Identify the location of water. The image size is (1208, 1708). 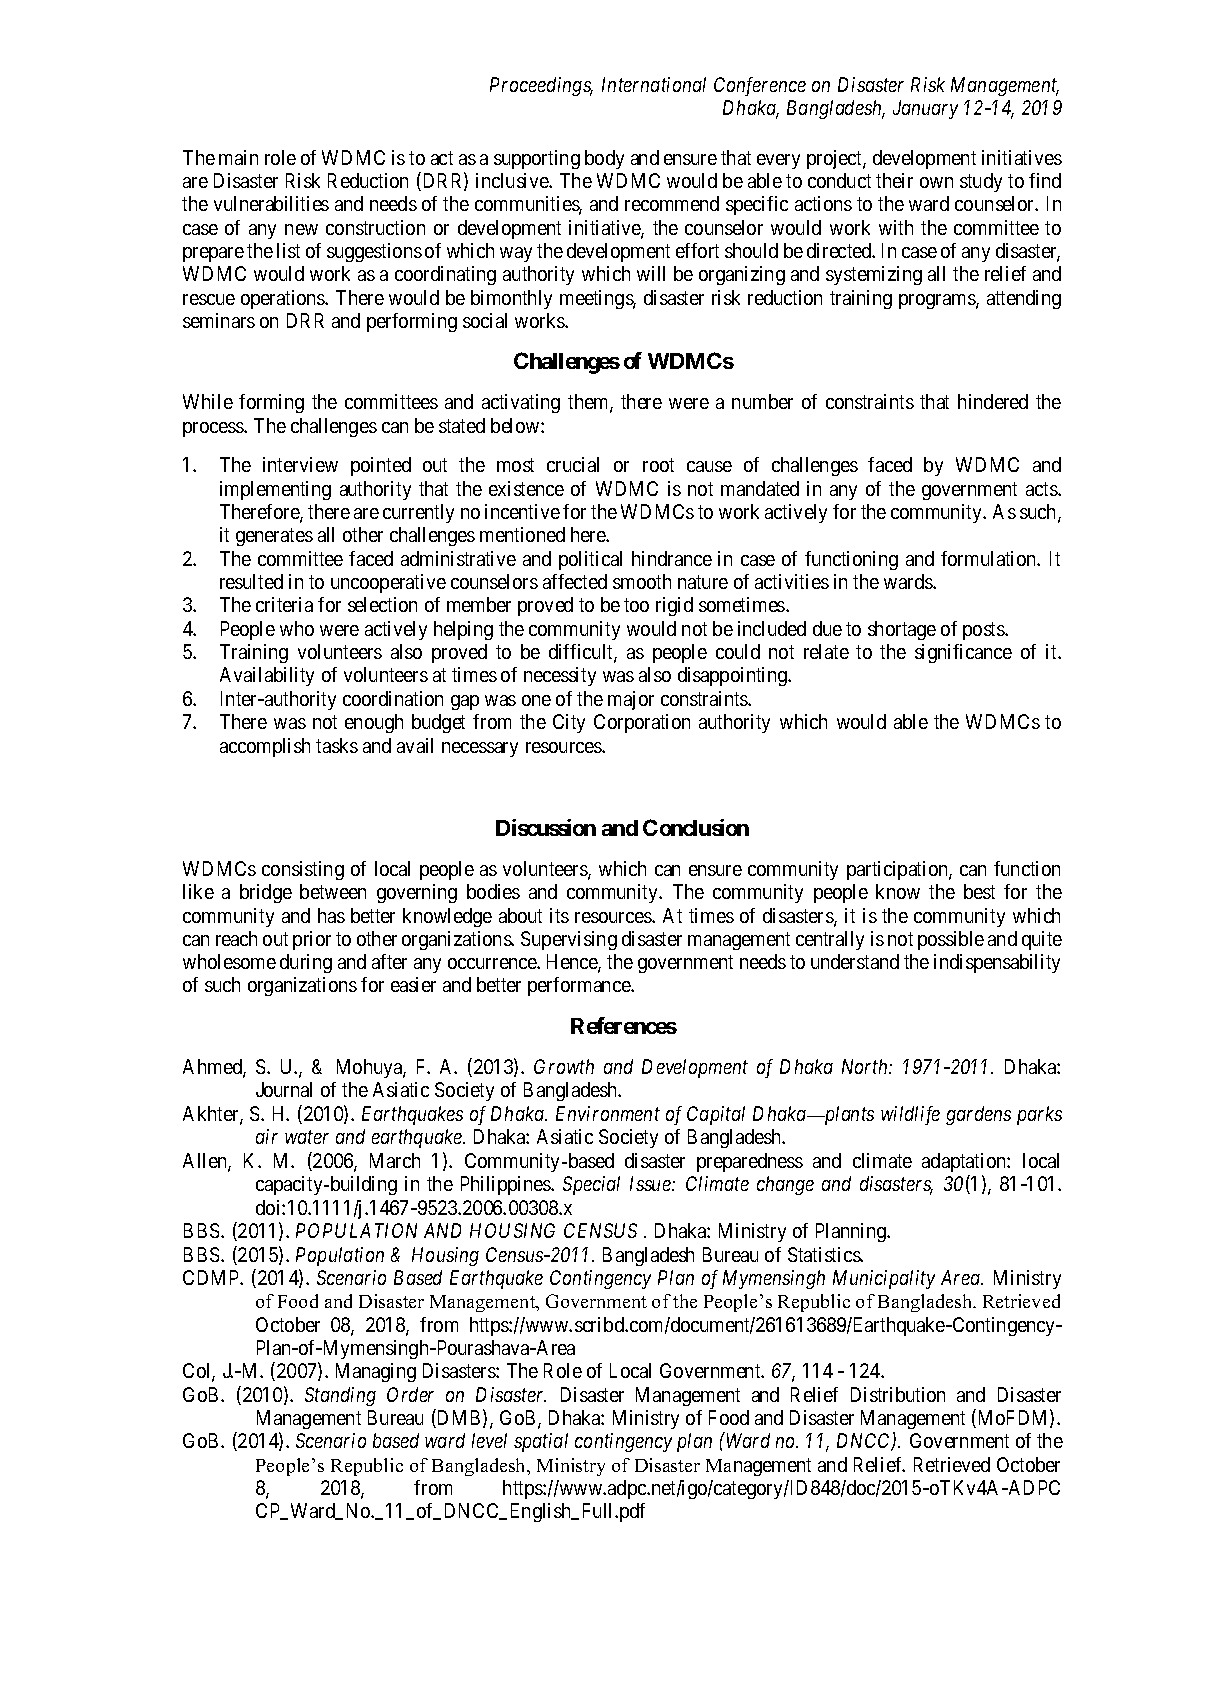
(307, 1137).
